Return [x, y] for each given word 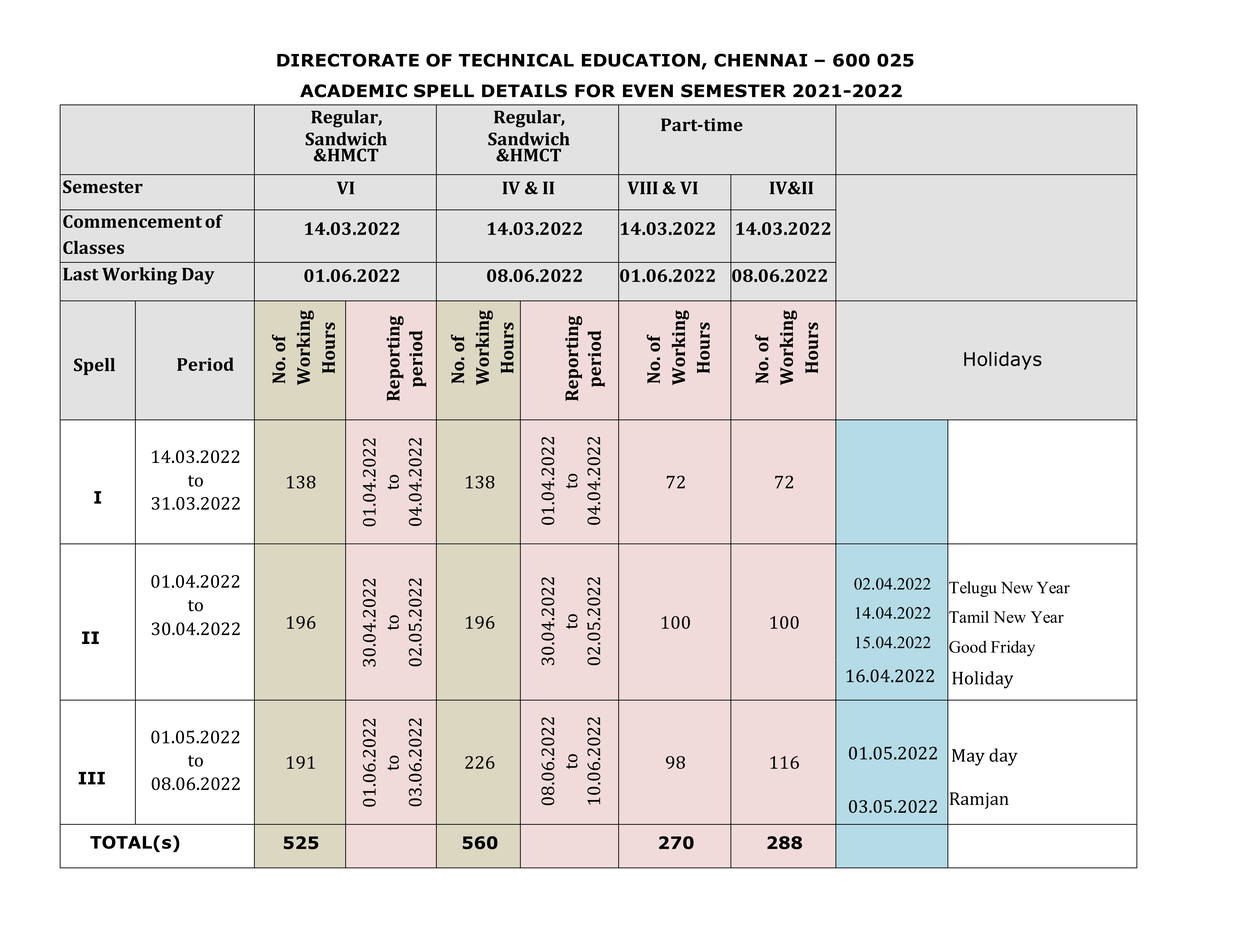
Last [81, 274]
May [968, 757]
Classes [93, 247]
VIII [643, 188]
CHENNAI [760, 60]
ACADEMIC [353, 91]
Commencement [132, 221]
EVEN [648, 90]
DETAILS [524, 91]
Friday [1013, 648]
